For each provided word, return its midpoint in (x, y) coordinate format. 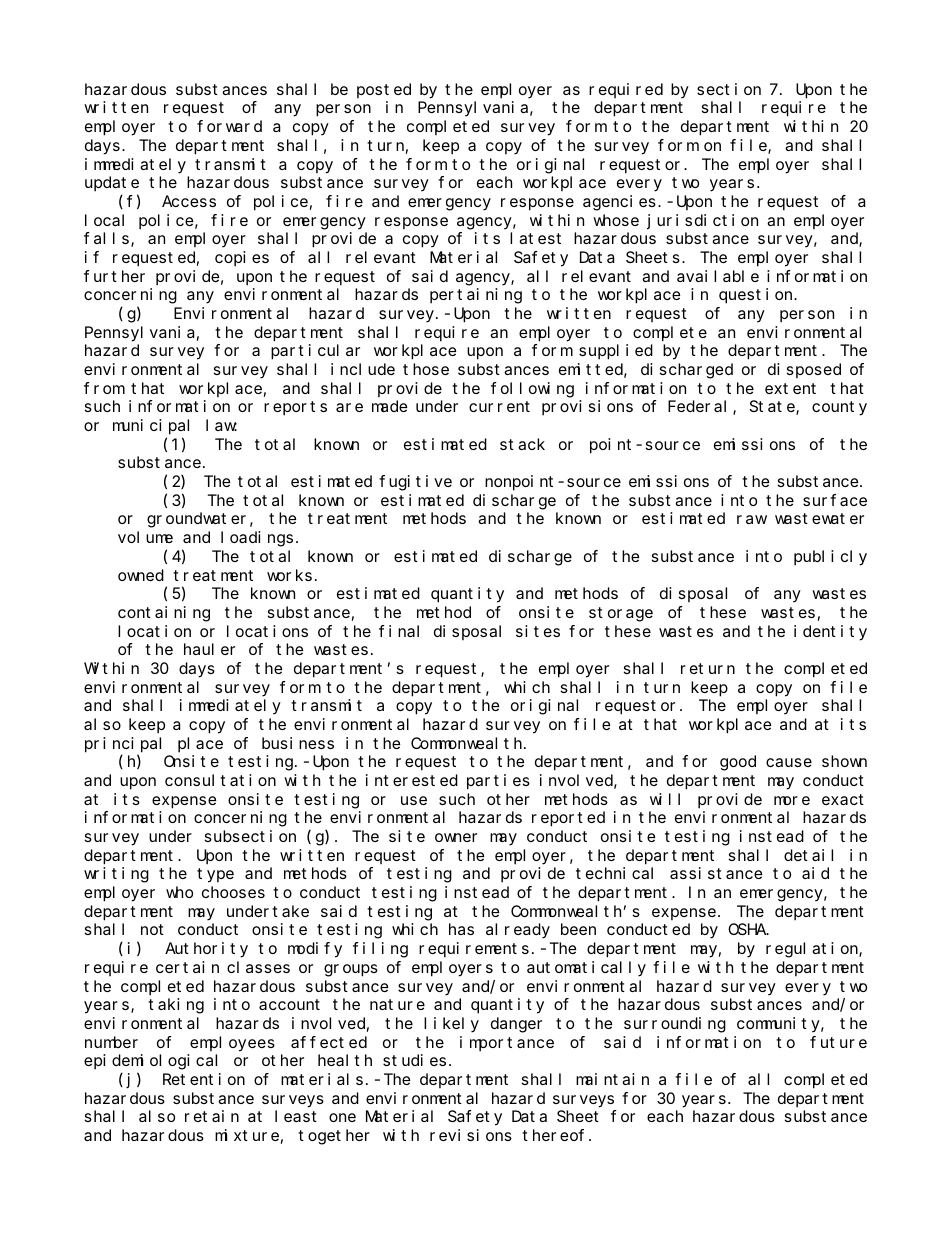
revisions (471, 1135)
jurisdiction (702, 221)
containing (164, 614)
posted (384, 90)
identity (830, 633)
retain (212, 1116)
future (838, 1042)
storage (621, 614)
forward (229, 126)
